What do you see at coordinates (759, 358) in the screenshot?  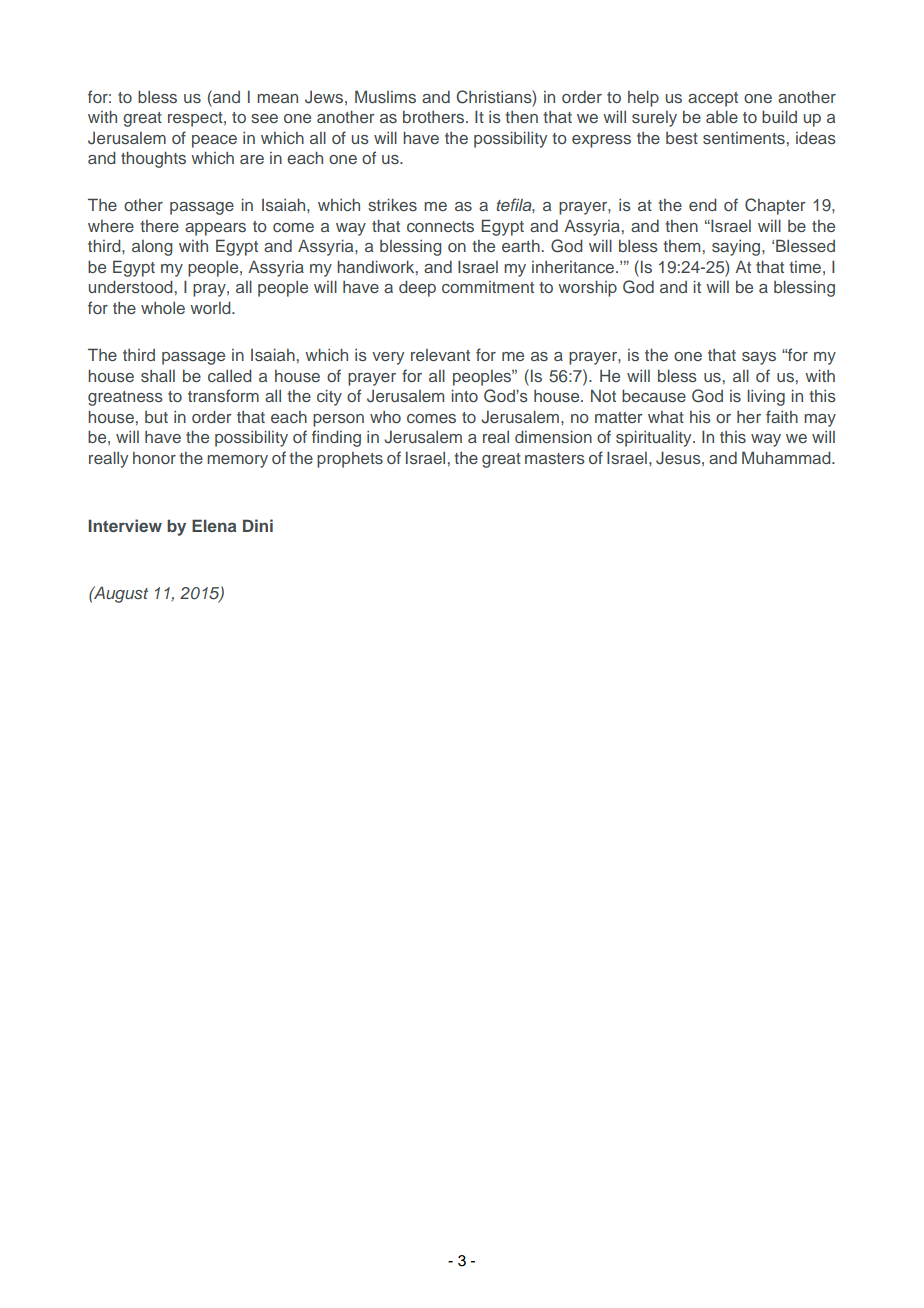 I see `says` at bounding box center [759, 358].
